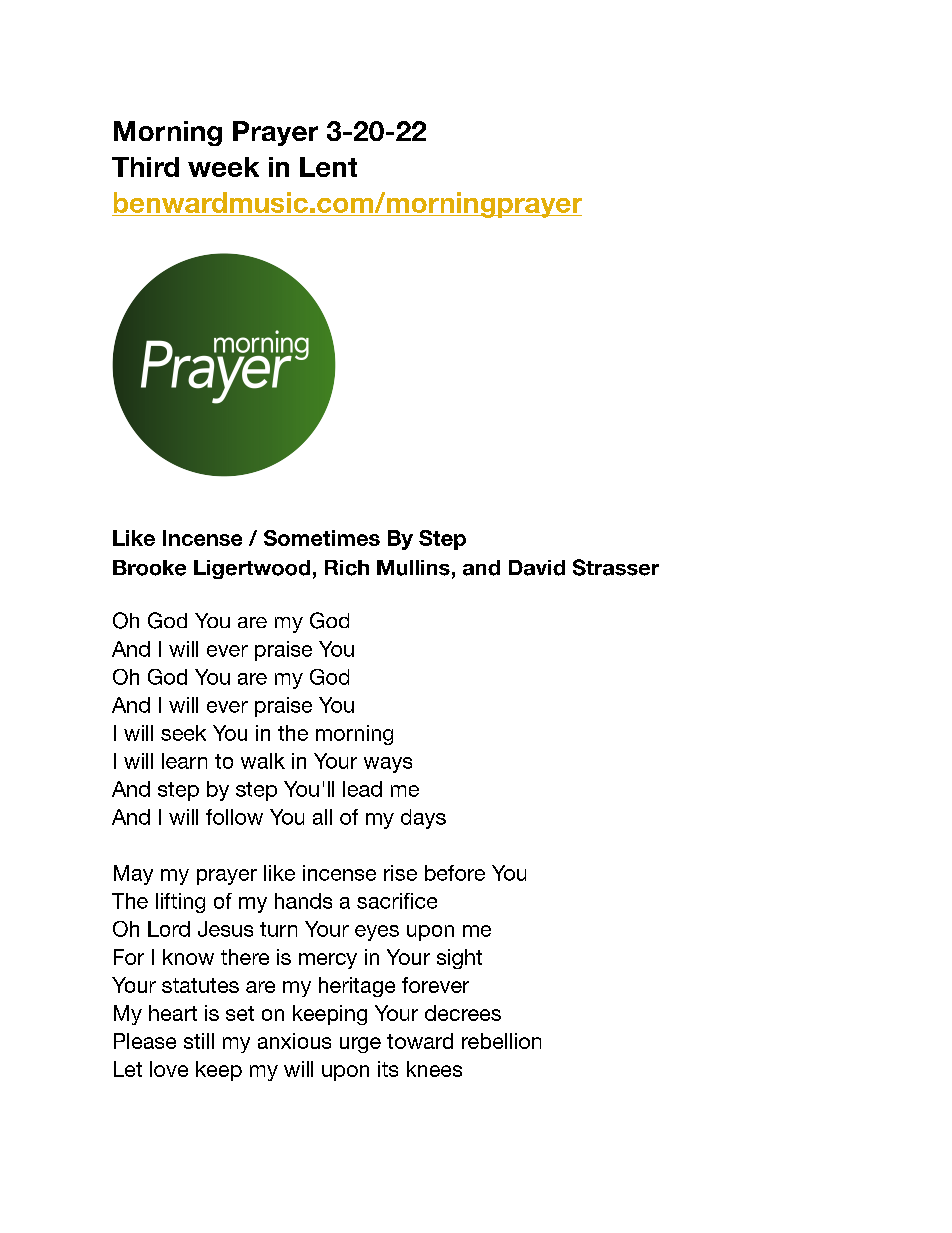  I want to click on David, so click(537, 568).
